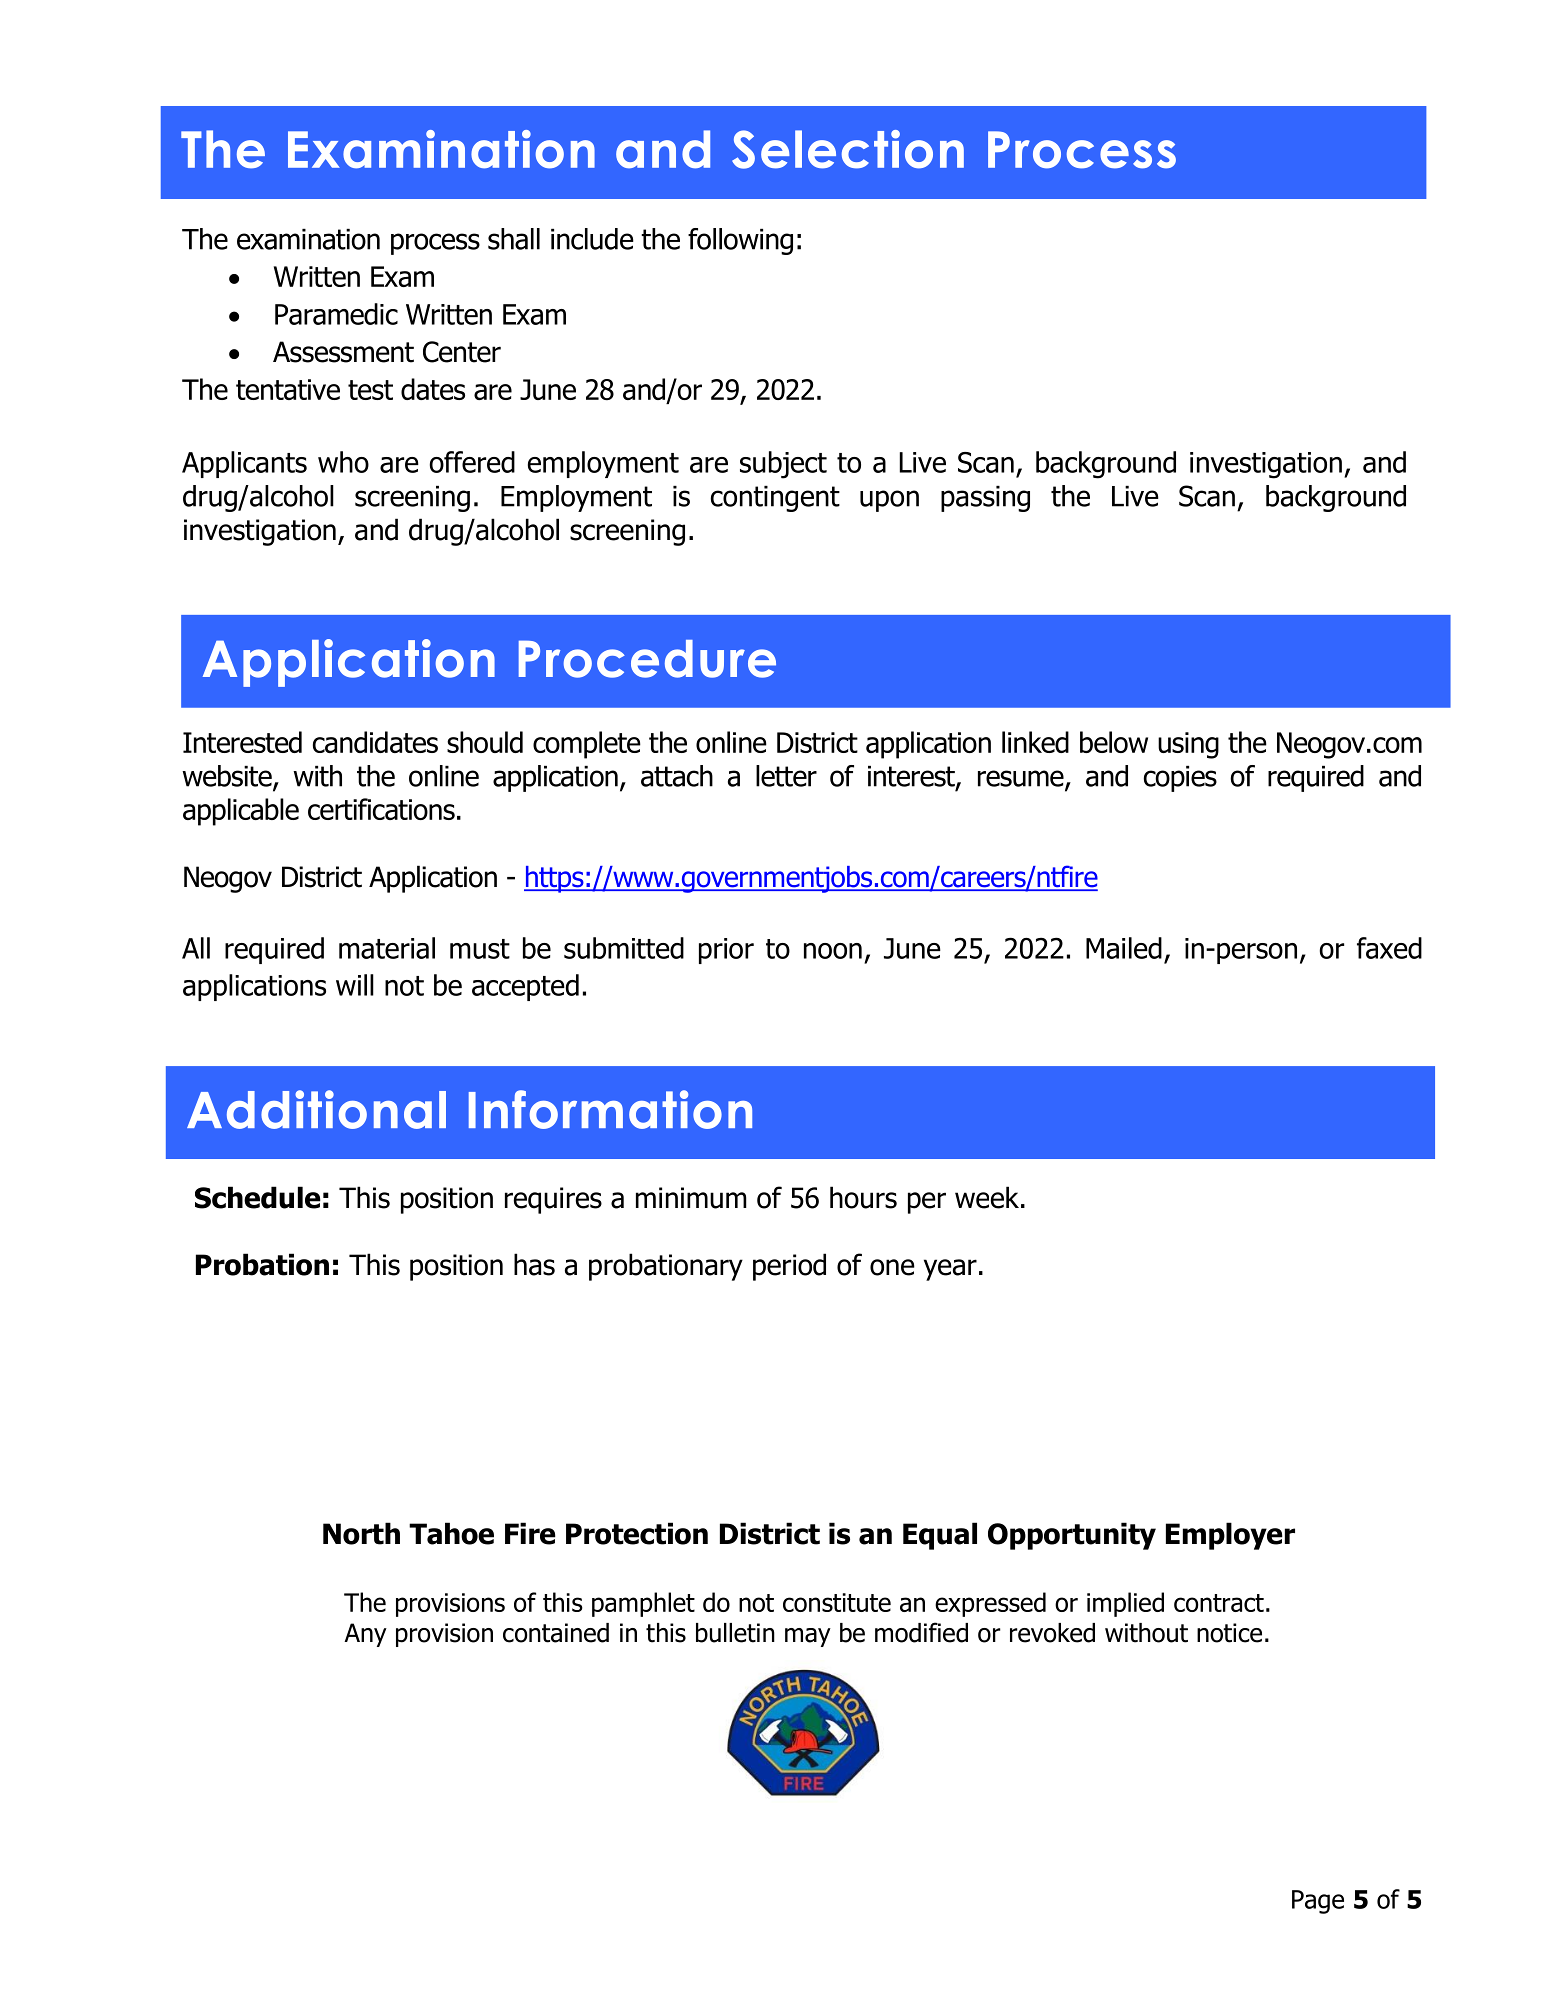  I want to click on Page, so click(1318, 1902).
